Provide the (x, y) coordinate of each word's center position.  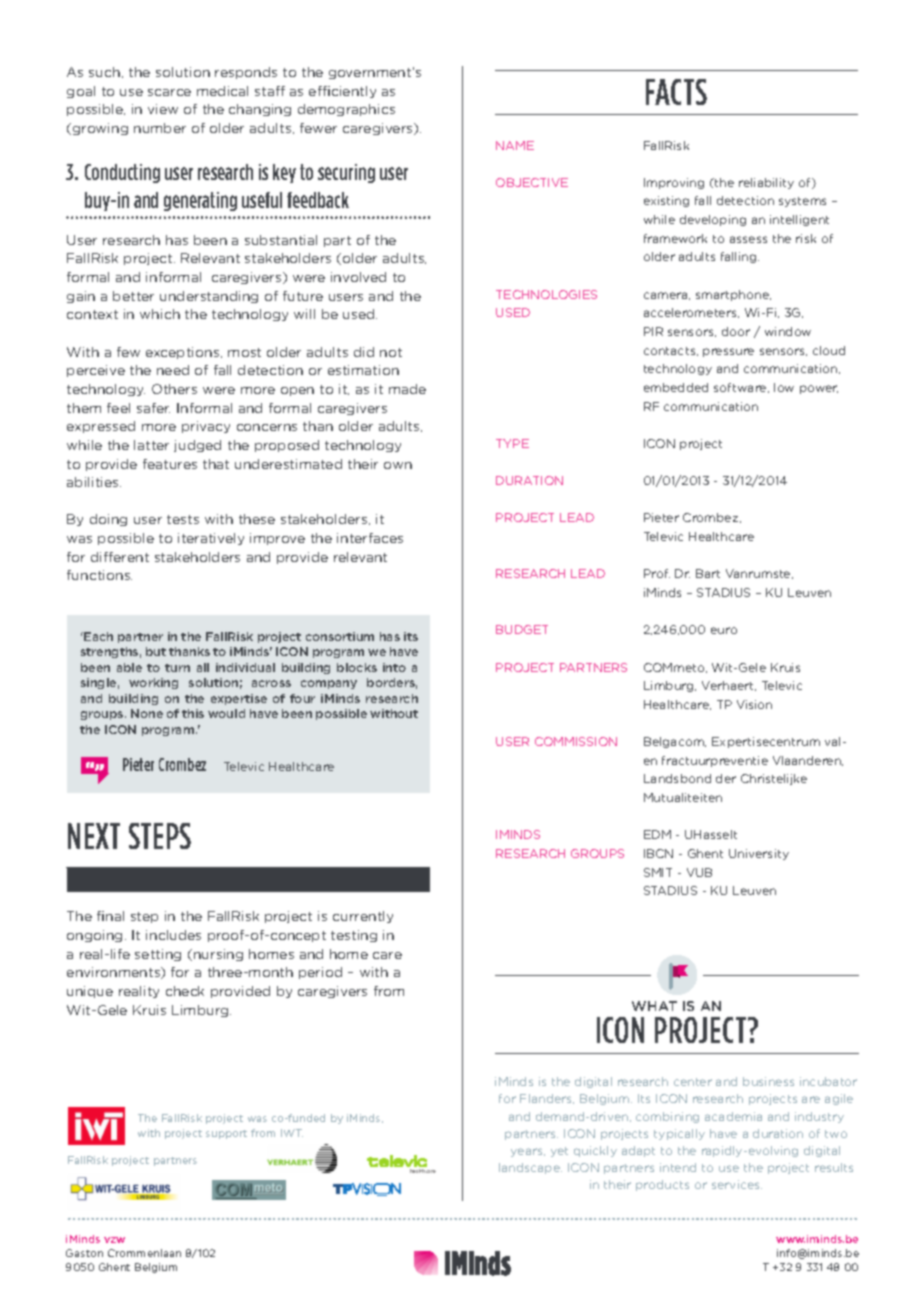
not (391, 352)
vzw (114, 1240)
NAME (515, 145)
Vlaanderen (808, 761)
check (185, 991)
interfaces (370, 538)
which (160, 314)
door (736, 331)
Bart (708, 573)
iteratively (211, 539)
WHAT (654, 1006)
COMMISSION (576, 741)
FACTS (676, 92)
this (193, 713)
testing (354, 936)
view (163, 109)
